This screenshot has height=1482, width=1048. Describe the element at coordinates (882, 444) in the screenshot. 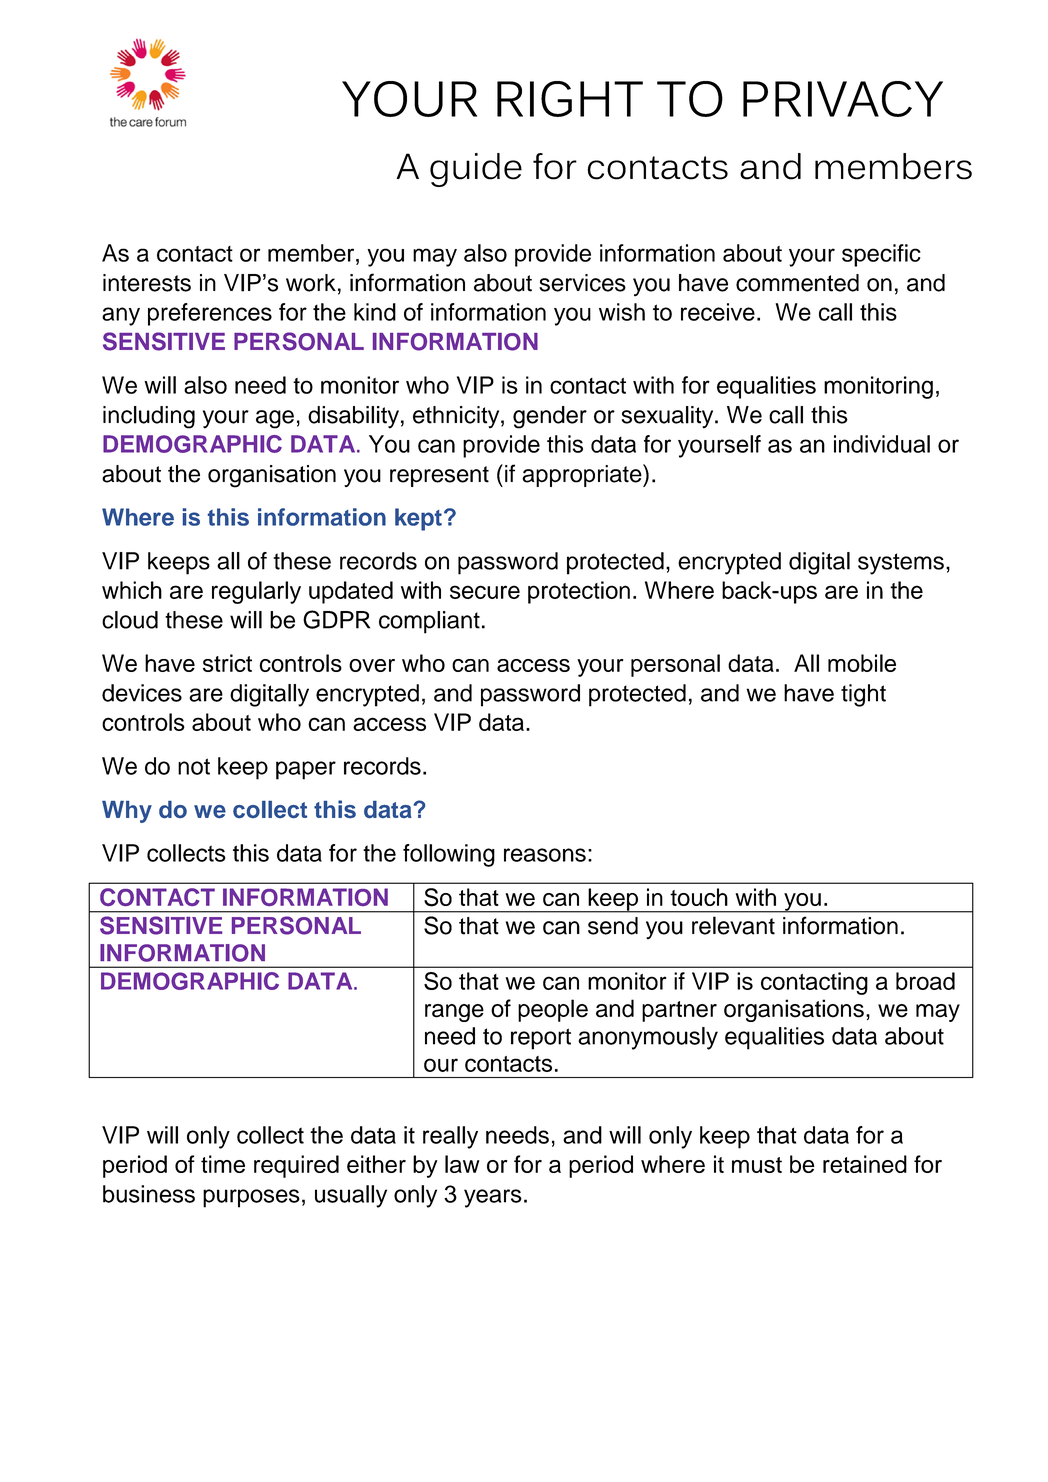

I see `individual` at that location.
